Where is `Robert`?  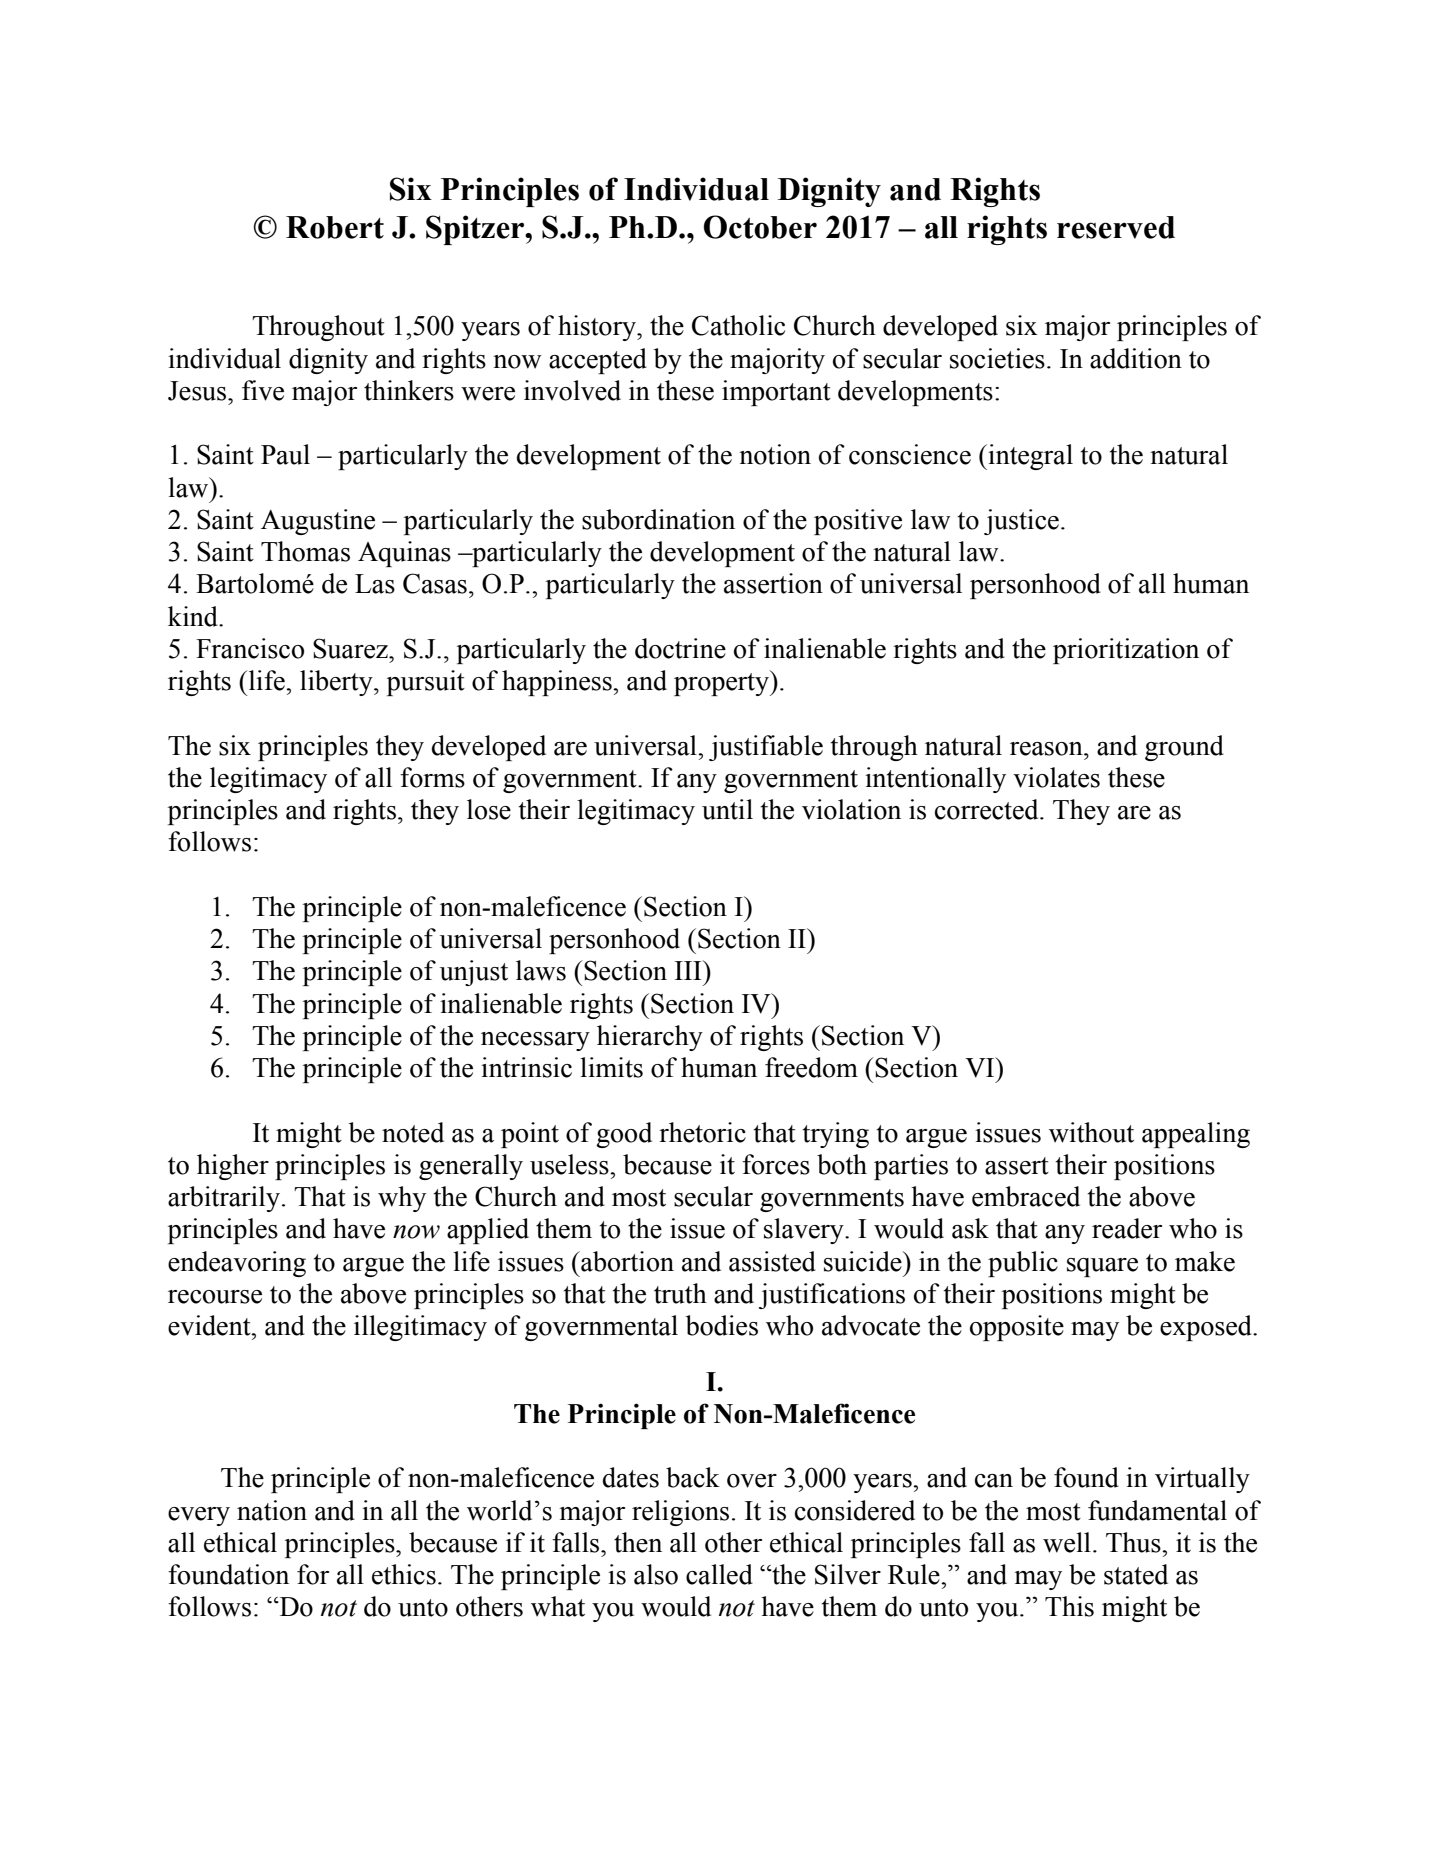
Robert is located at coordinates (335, 227).
